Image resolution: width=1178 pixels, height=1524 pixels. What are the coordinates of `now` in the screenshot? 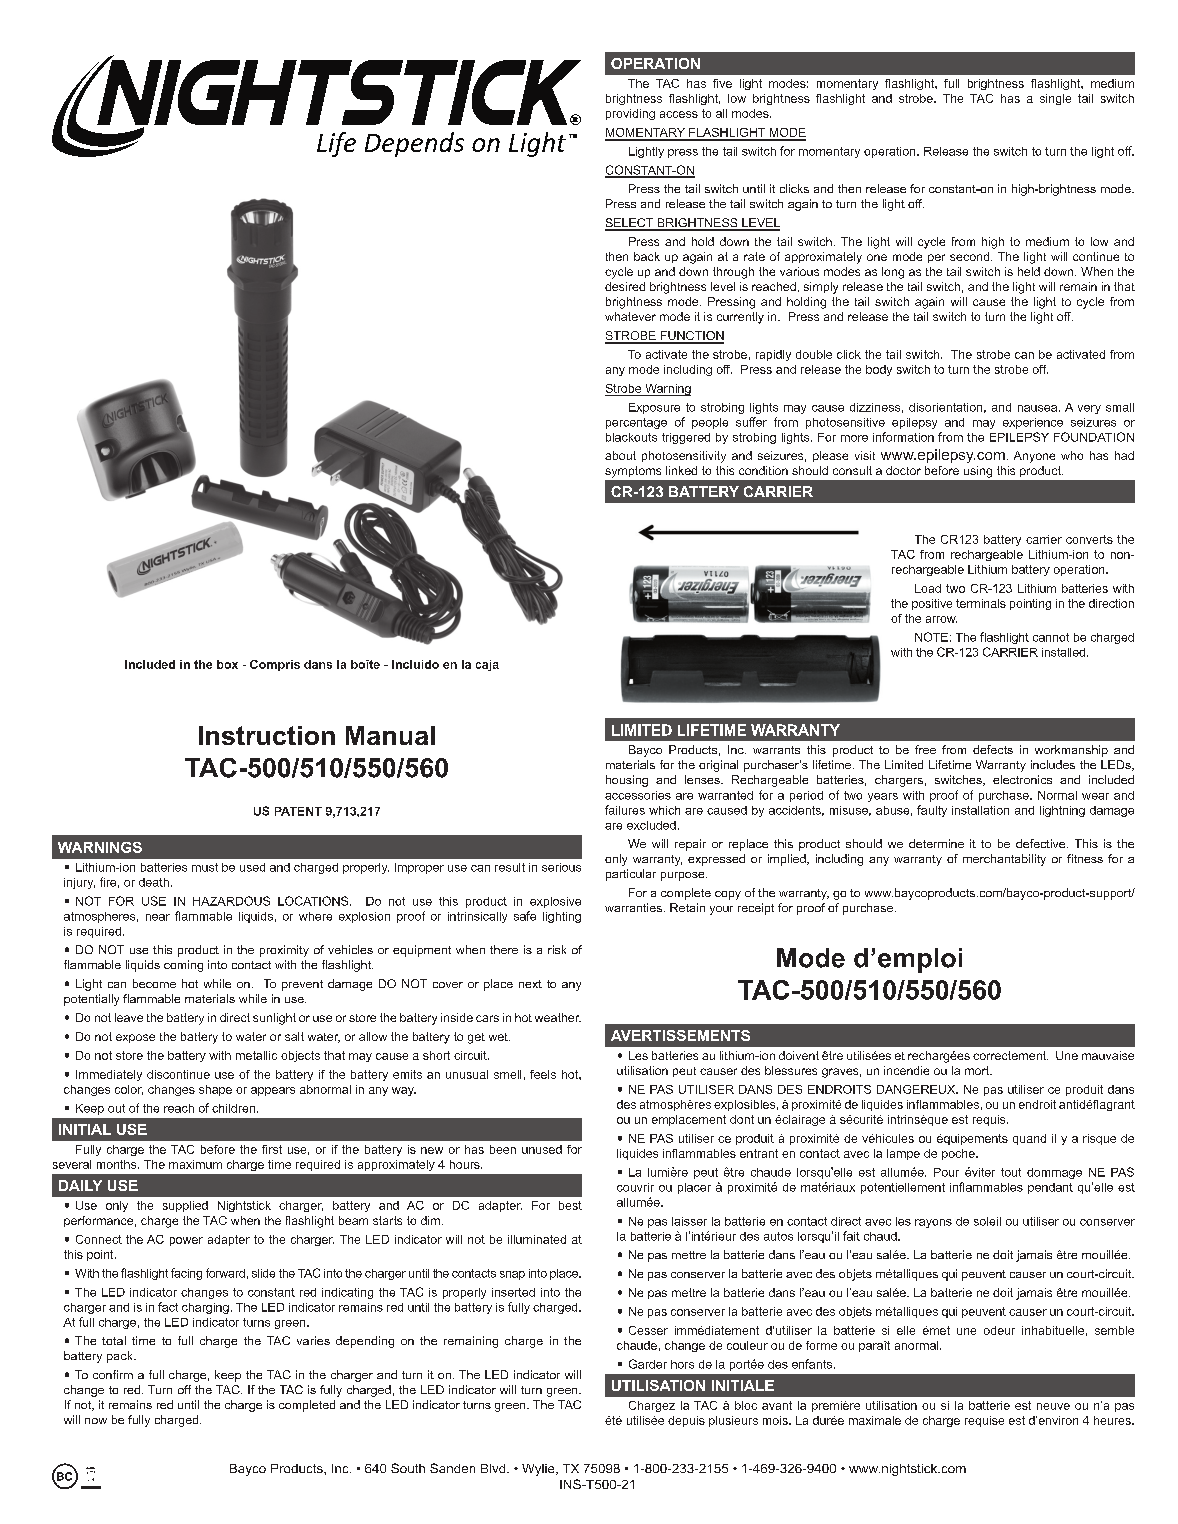 It's located at (96, 1421).
